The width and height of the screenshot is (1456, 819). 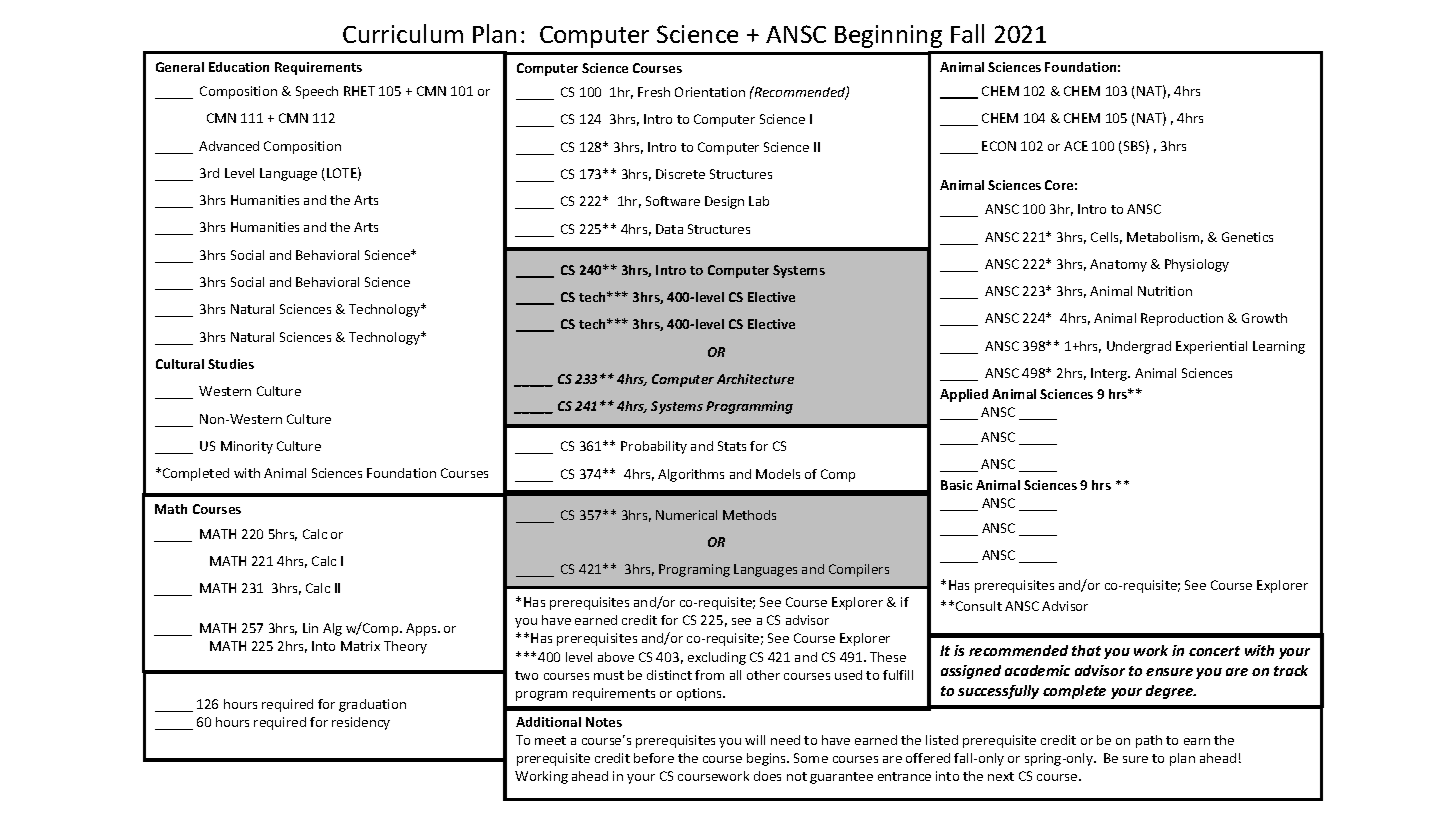 What do you see at coordinates (710, 92) in the screenshot?
I see `Orientation` at bounding box center [710, 92].
